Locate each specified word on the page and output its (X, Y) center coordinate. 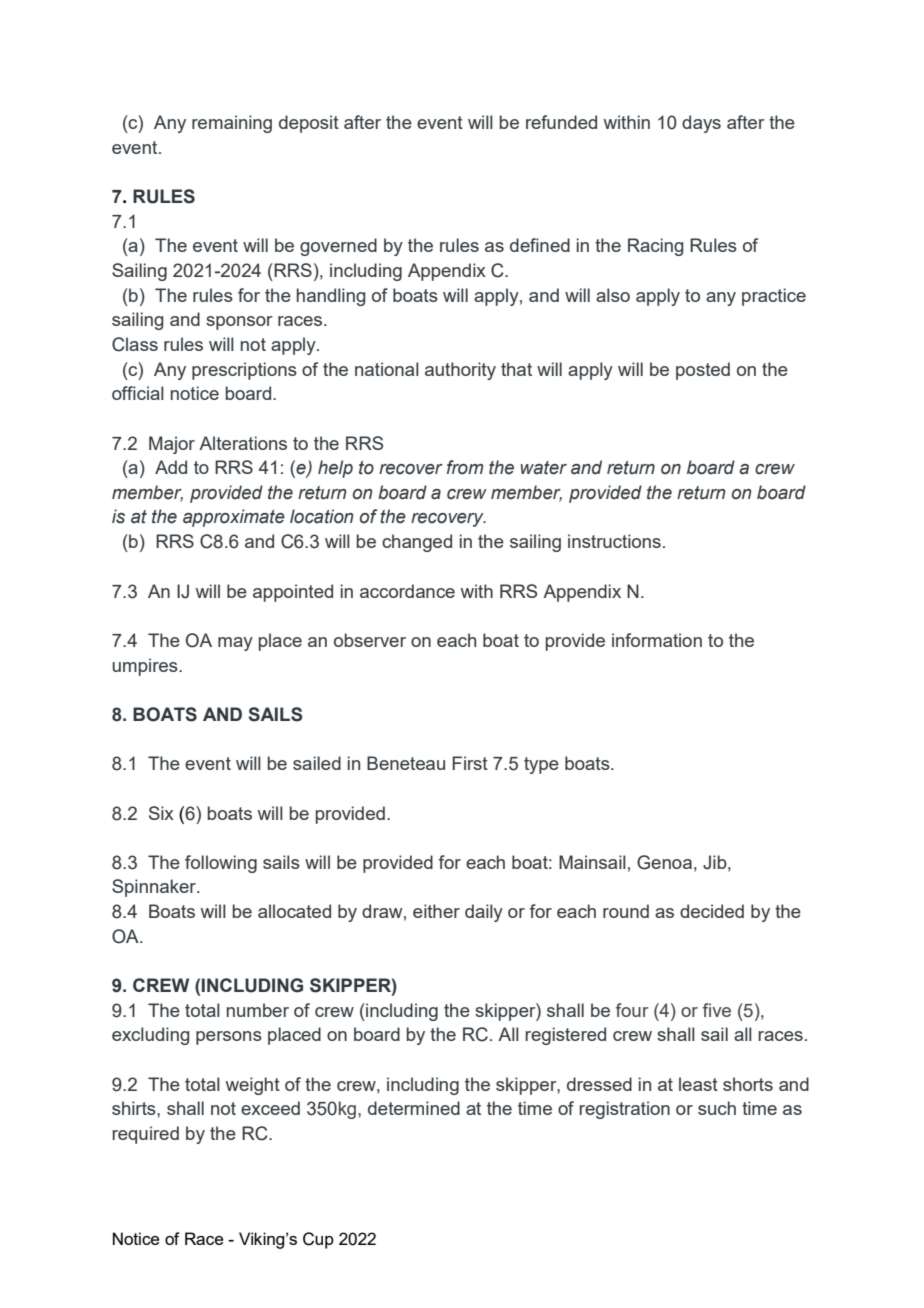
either (436, 911)
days (701, 124)
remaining (232, 124)
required (145, 1135)
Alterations (243, 443)
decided (712, 911)
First (470, 763)
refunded (561, 122)
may (235, 644)
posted (703, 371)
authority (460, 371)
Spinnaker (155, 888)
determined (414, 1108)
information (657, 640)
